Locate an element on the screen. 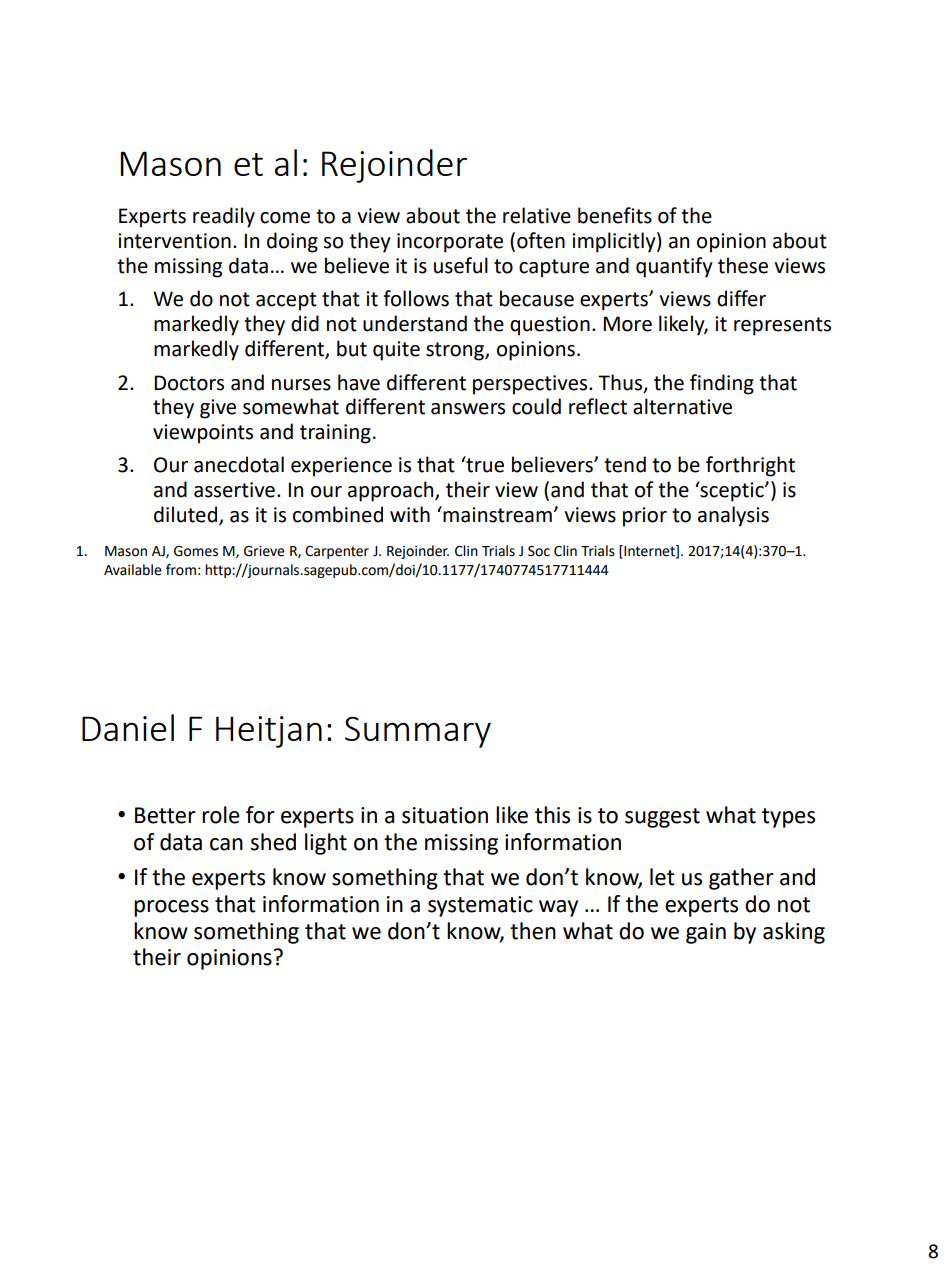  intervention is located at coordinates (174, 241).
